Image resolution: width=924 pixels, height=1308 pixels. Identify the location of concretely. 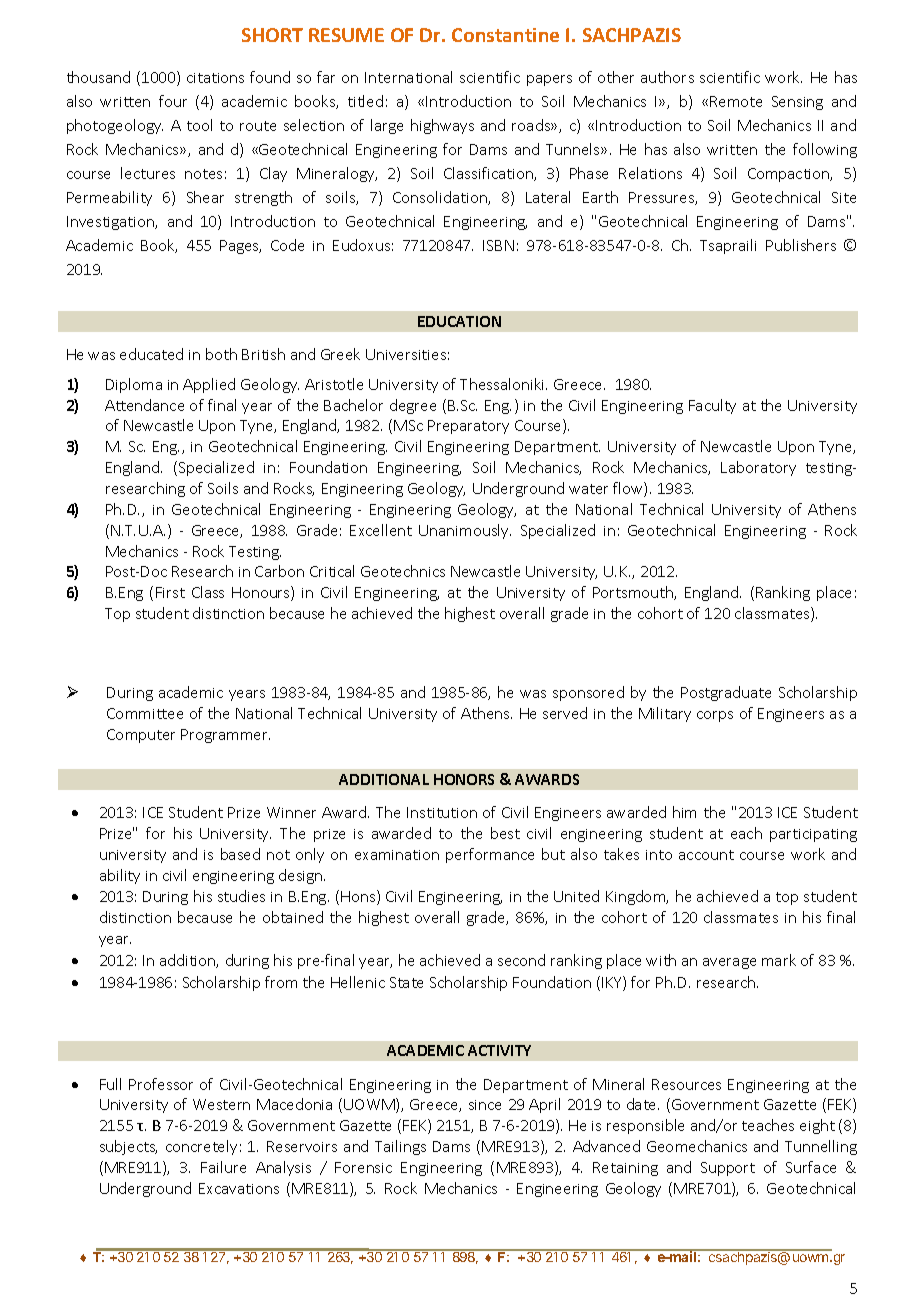
(201, 1147).
